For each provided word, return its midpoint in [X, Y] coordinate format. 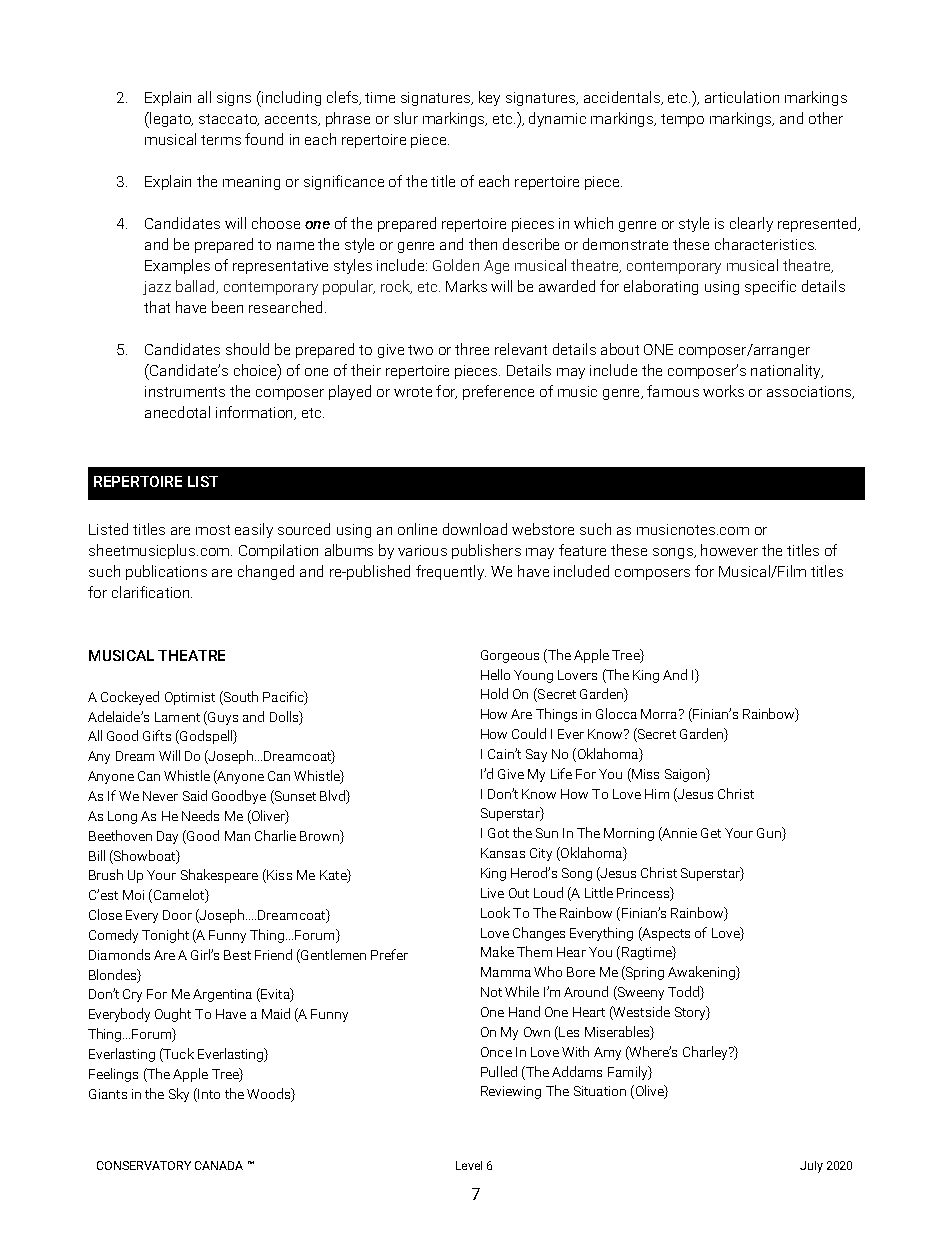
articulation [742, 97]
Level [469, 1165]
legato [170, 120]
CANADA [219, 1165]
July [811, 1167]
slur [406, 118]
